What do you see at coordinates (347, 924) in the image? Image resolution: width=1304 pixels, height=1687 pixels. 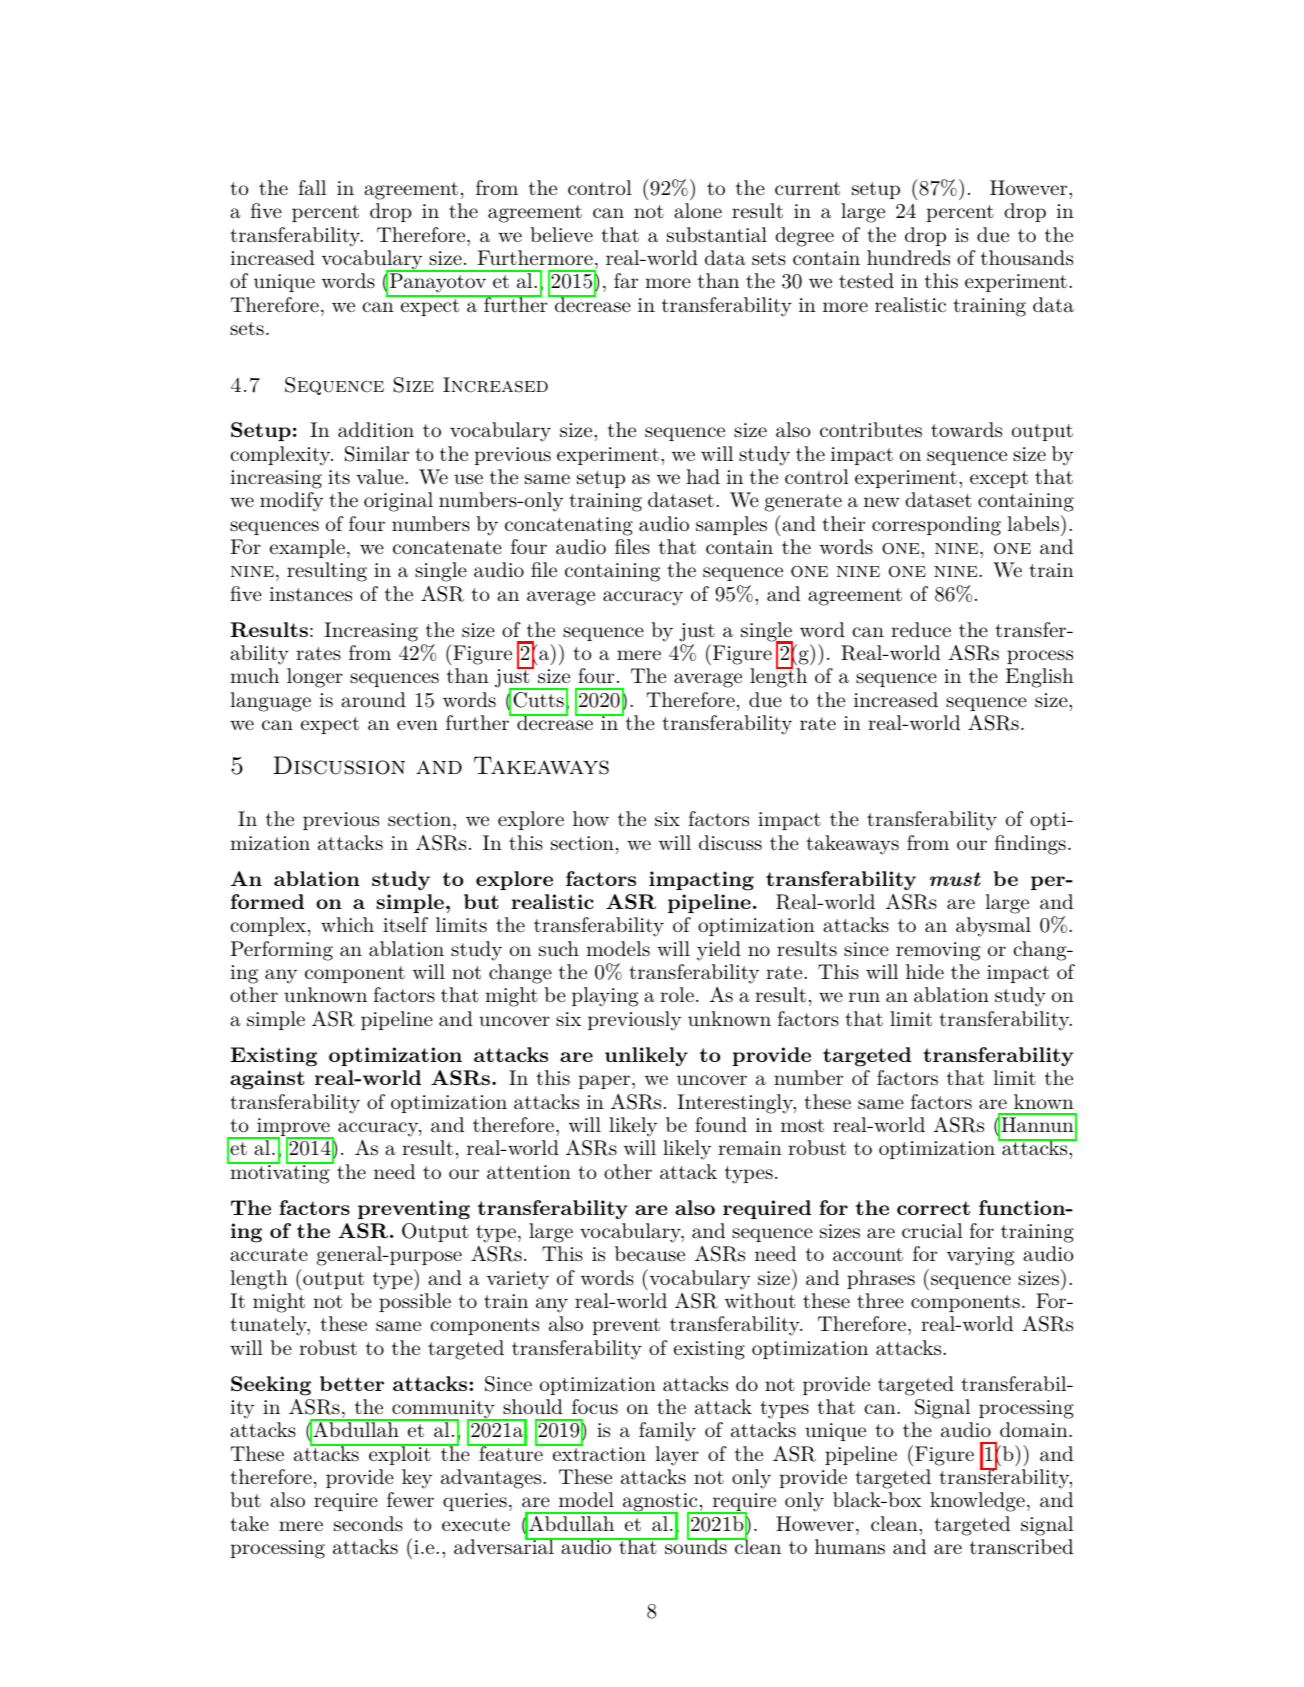 I see `which` at bounding box center [347, 924].
